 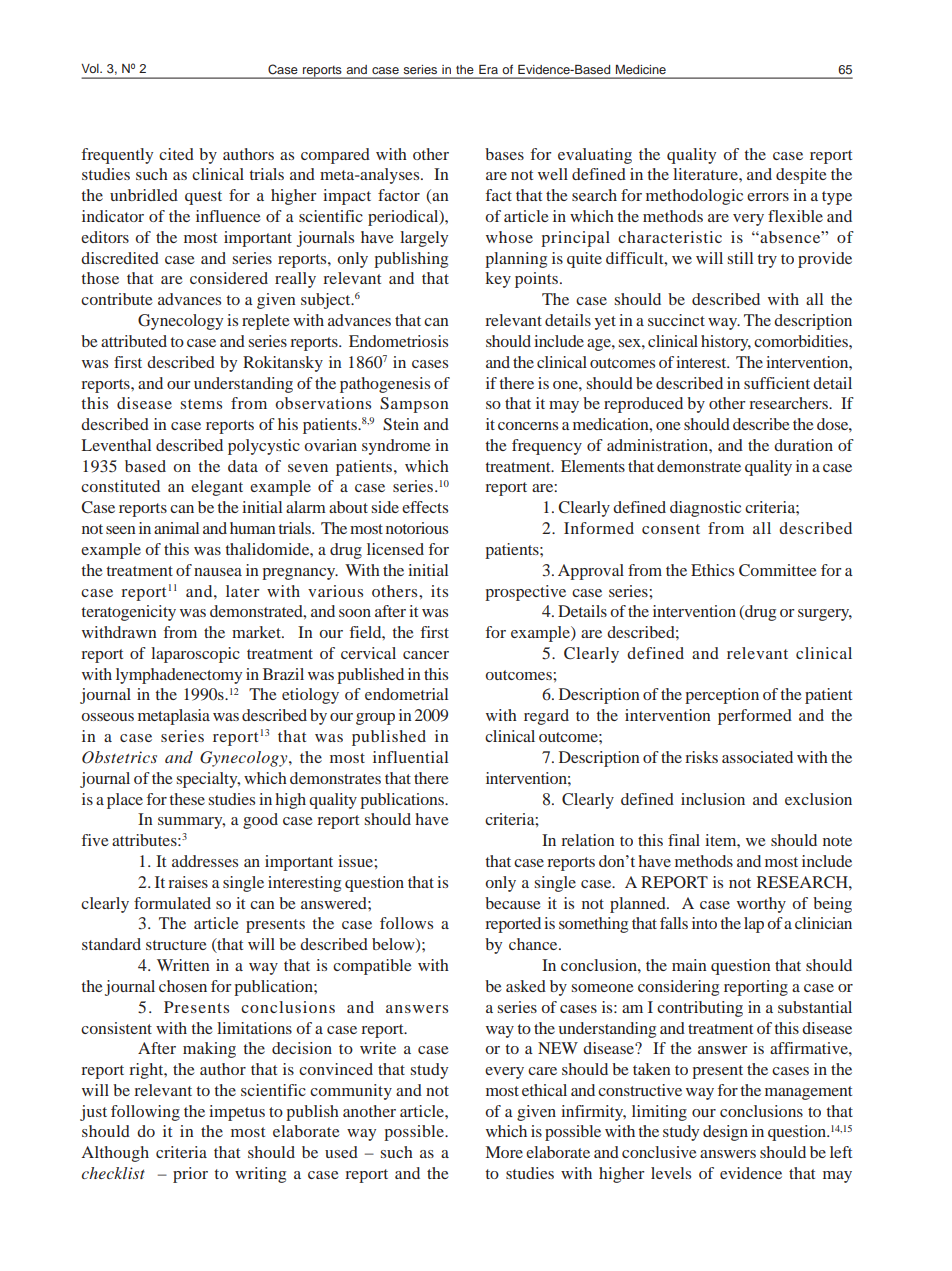 What do you see at coordinates (439, 591) in the screenshot?
I see `its` at bounding box center [439, 591].
